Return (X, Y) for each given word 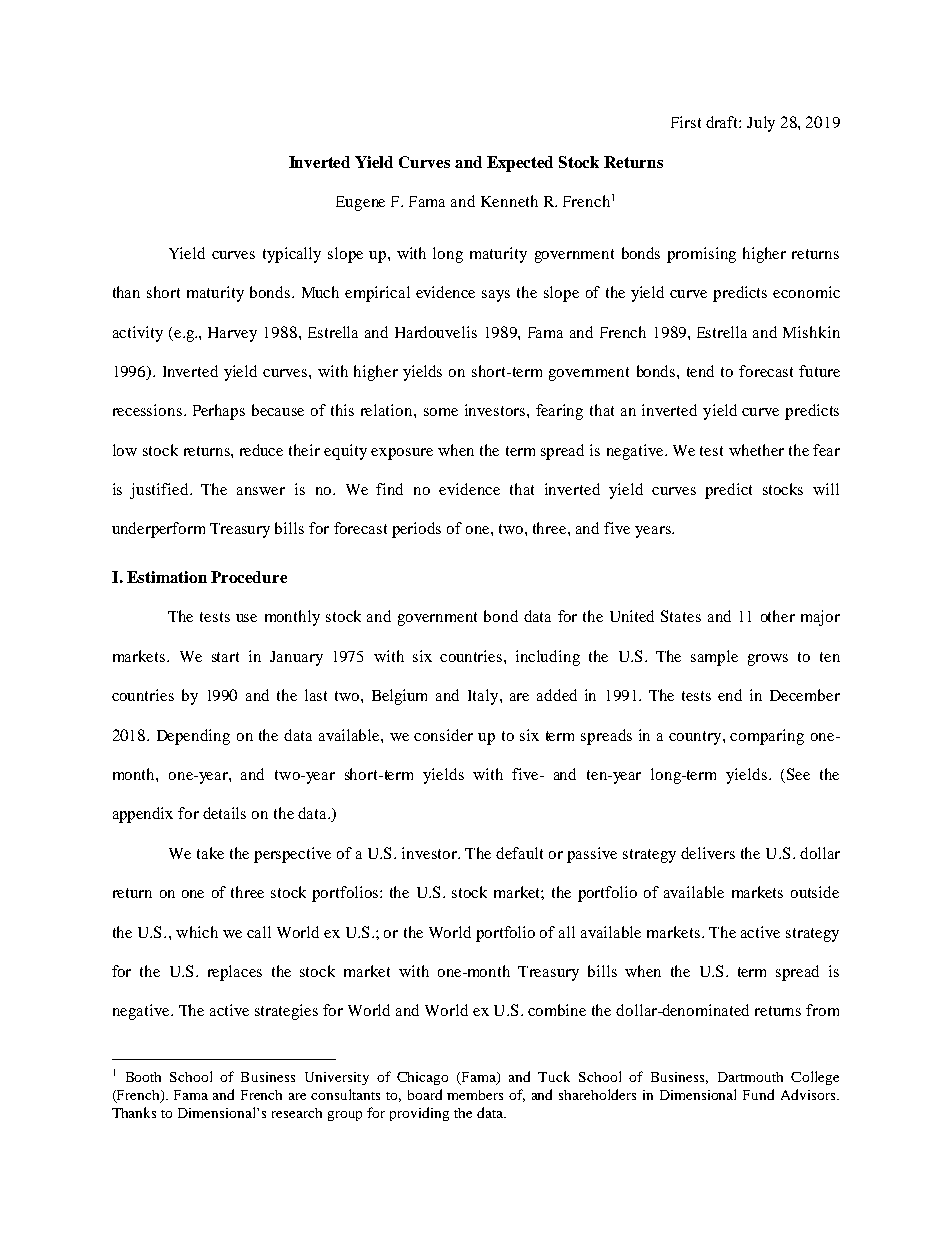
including (548, 658)
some (441, 412)
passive (592, 855)
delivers (708, 853)
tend (700, 371)
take (210, 853)
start (225, 657)
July (761, 124)
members (475, 1095)
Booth (143, 1077)
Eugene (360, 203)
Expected (520, 164)
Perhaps (219, 412)
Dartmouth (750, 1077)
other (778, 616)
